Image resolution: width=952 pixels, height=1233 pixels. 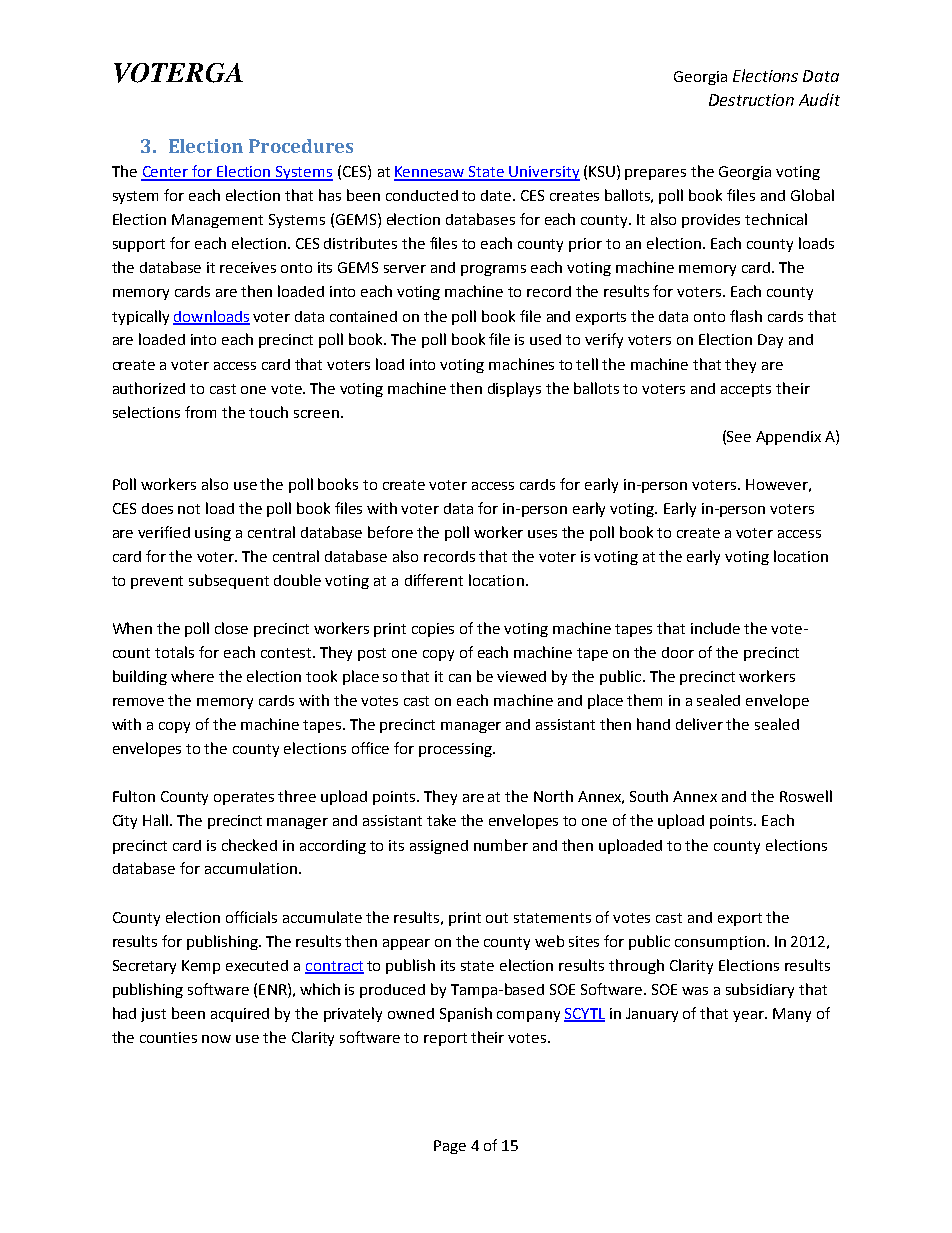 What do you see at coordinates (751, 100) in the screenshot?
I see `Destruction` at bounding box center [751, 100].
